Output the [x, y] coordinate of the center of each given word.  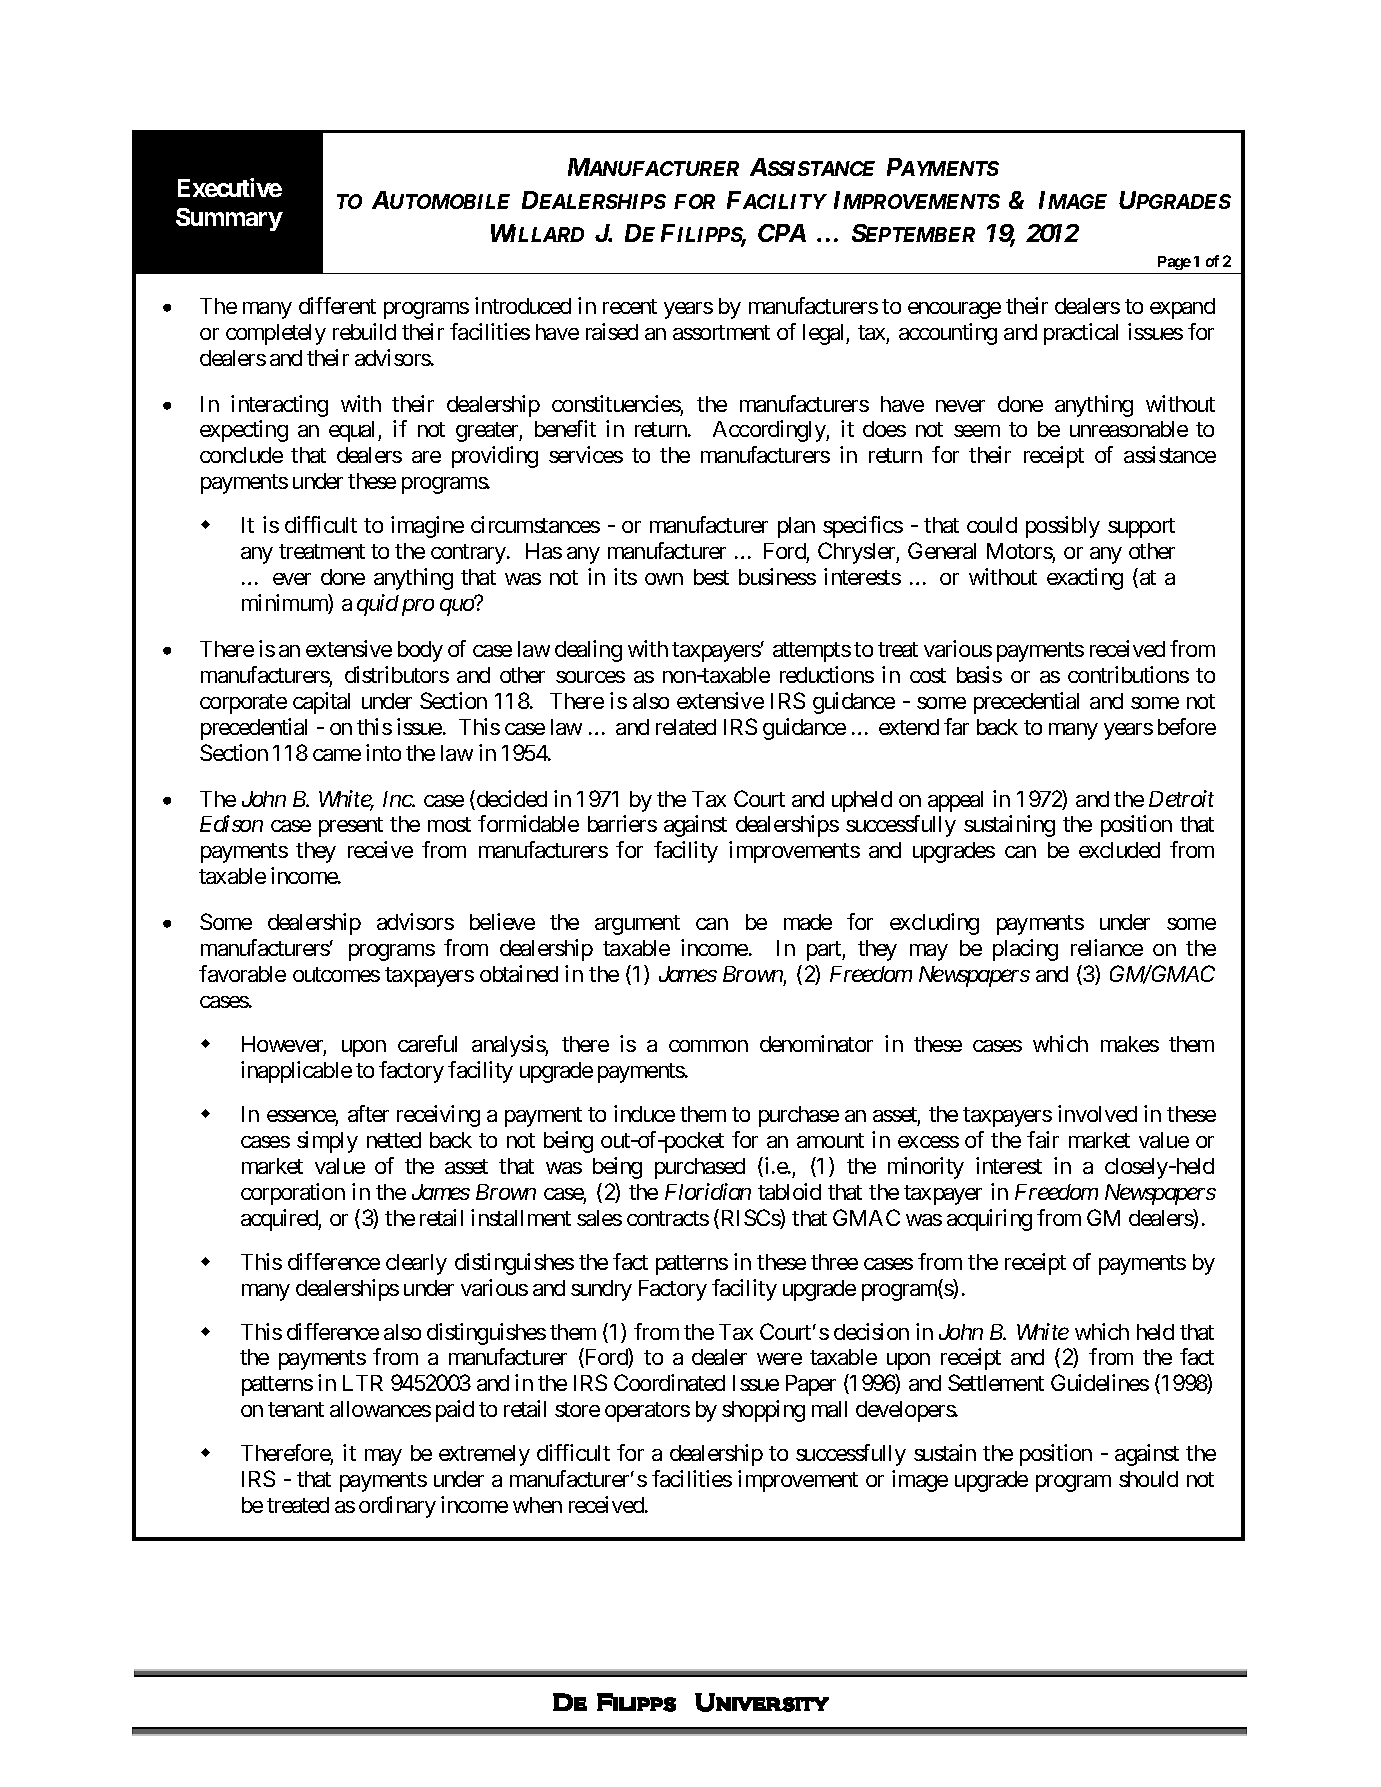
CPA [782, 233]
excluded [1119, 850]
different [337, 305]
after [368, 1113]
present [351, 827]
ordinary [397, 1507]
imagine [427, 527]
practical [1081, 334]
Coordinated [669, 1382]
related [686, 727]
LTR [363, 1383]
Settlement [996, 1382]
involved [1097, 1113]
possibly [1063, 527]
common [708, 1046]
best [711, 577]
